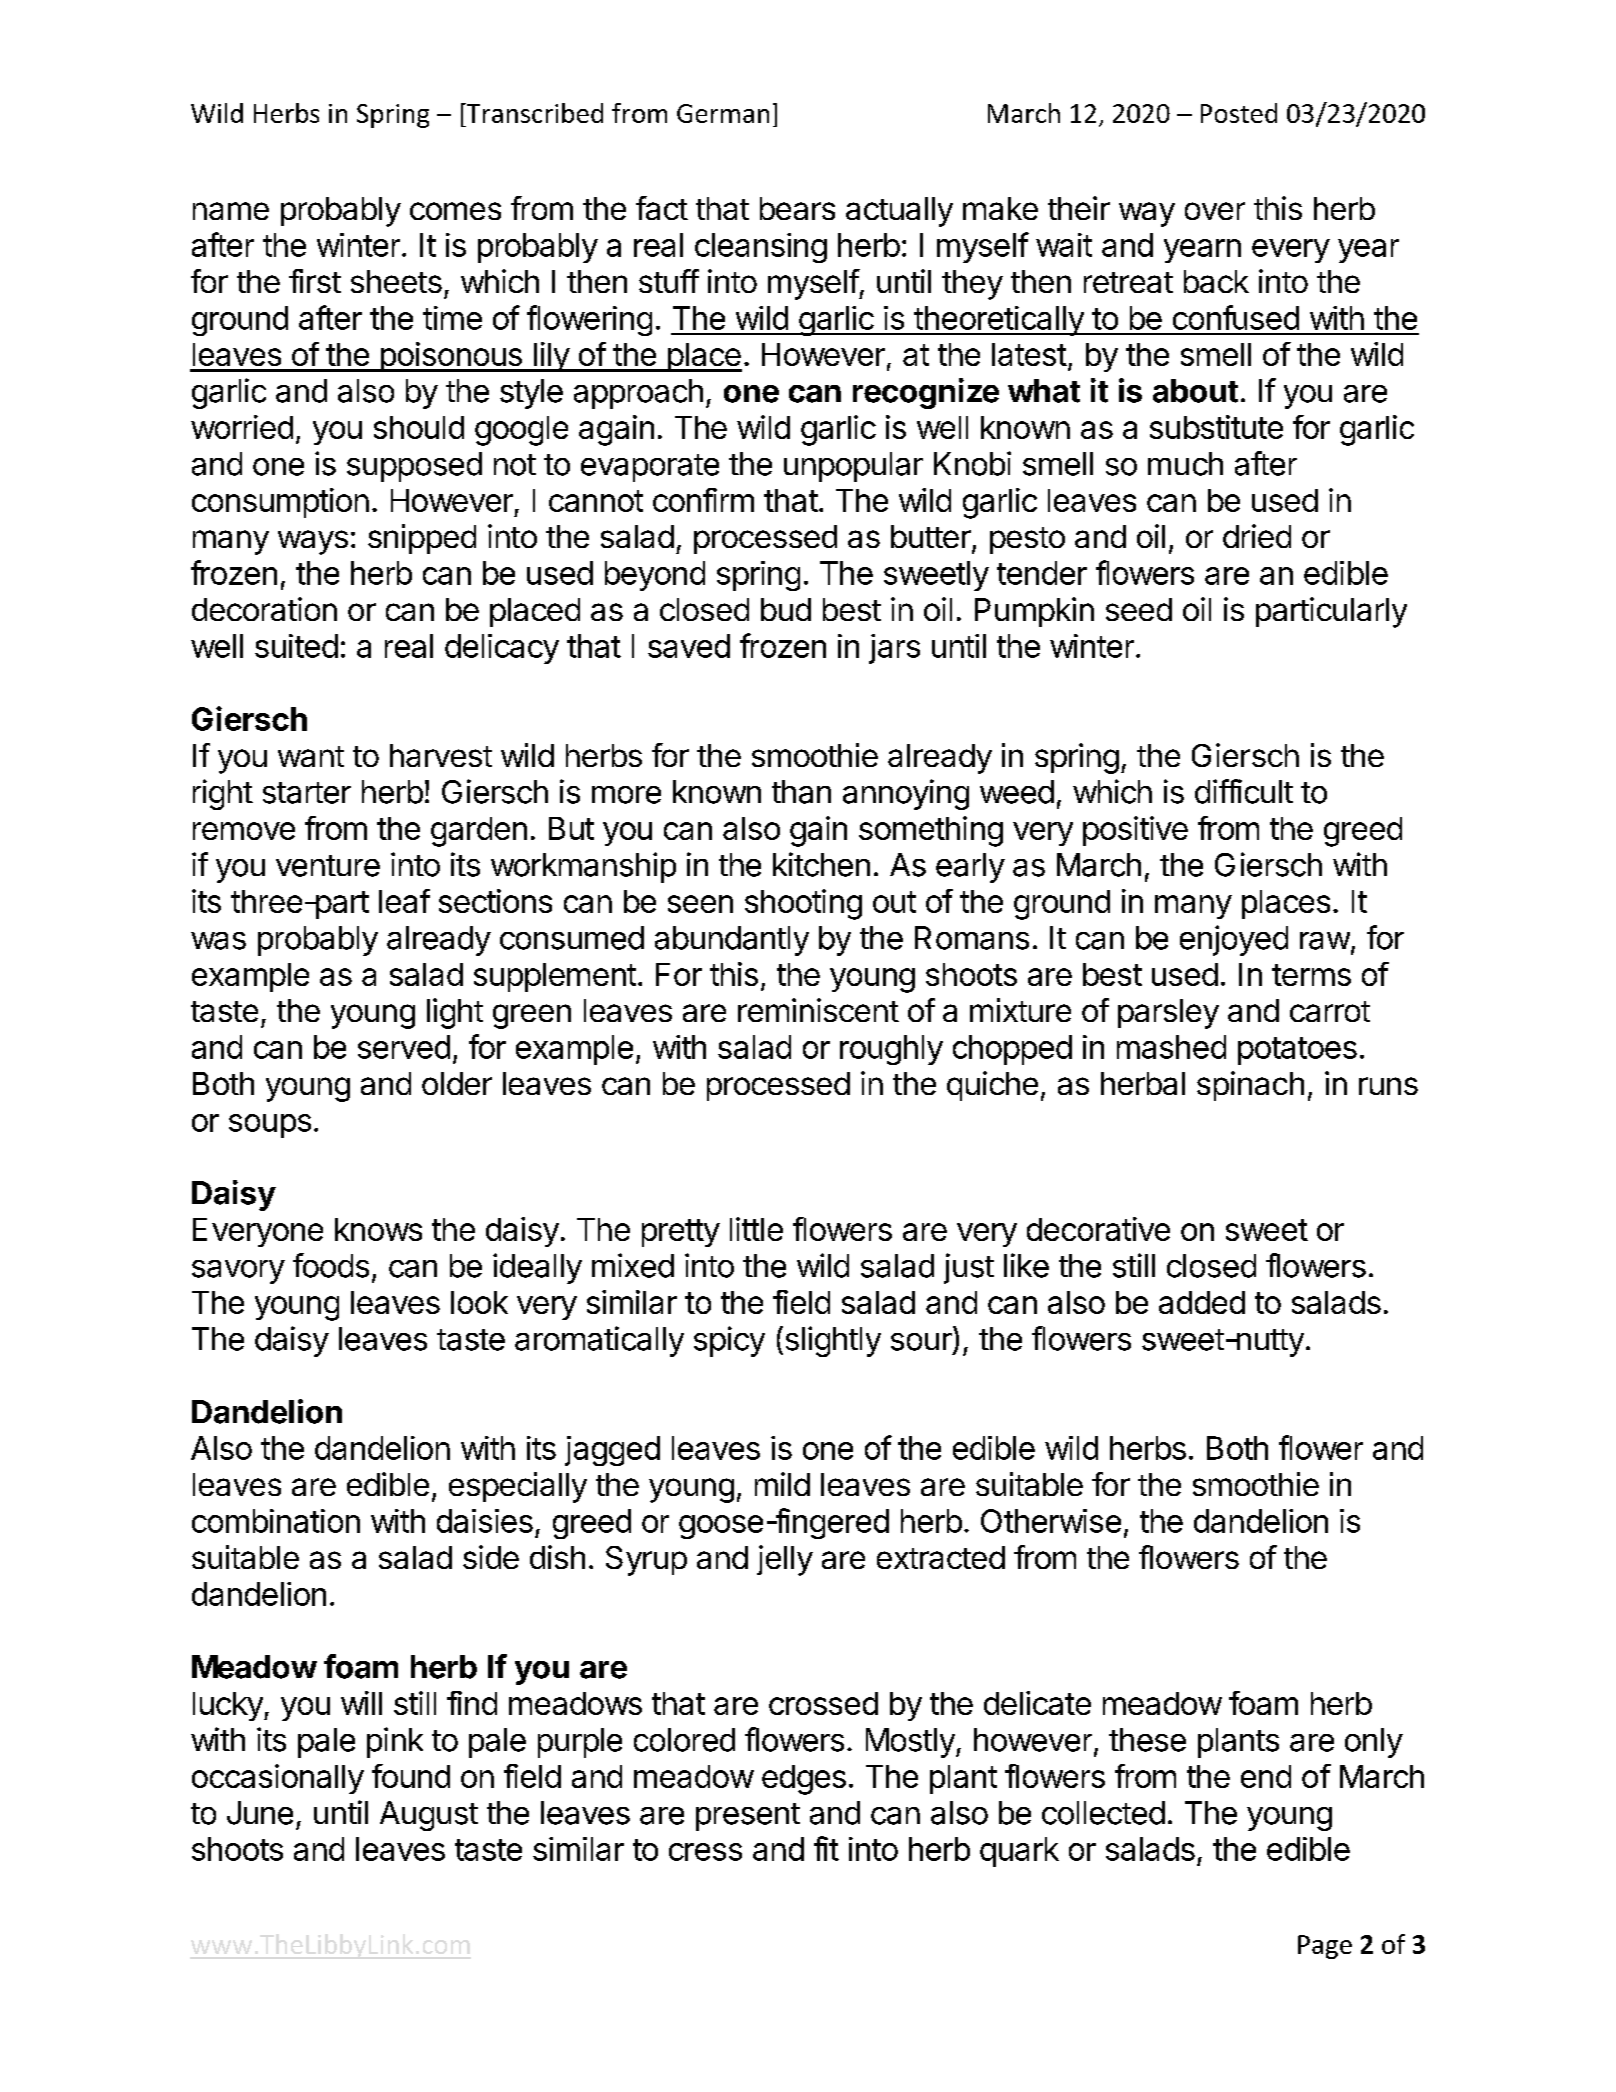  I want to click on added, so click(1202, 1302).
